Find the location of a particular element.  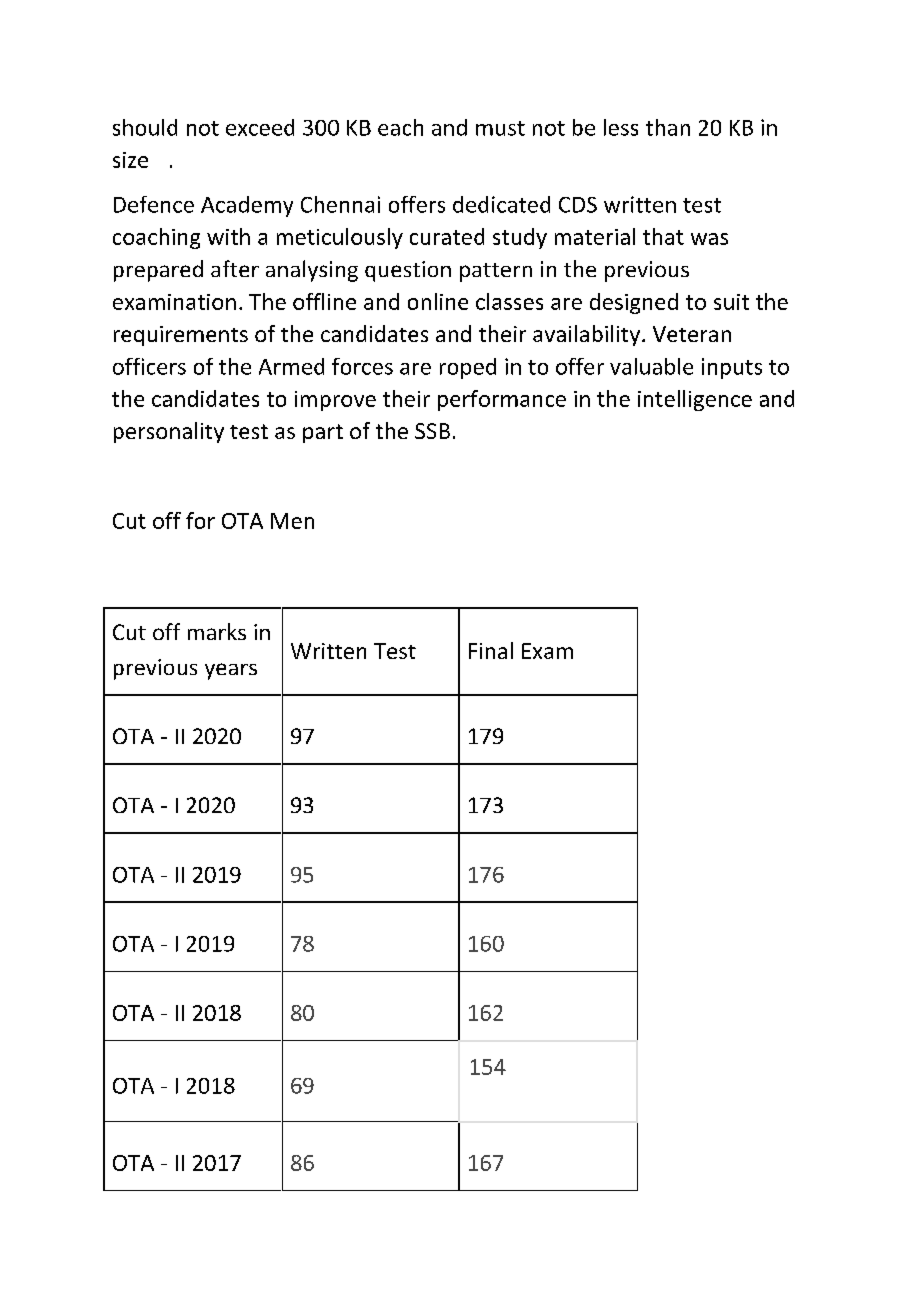

personality is located at coordinates (169, 432).
